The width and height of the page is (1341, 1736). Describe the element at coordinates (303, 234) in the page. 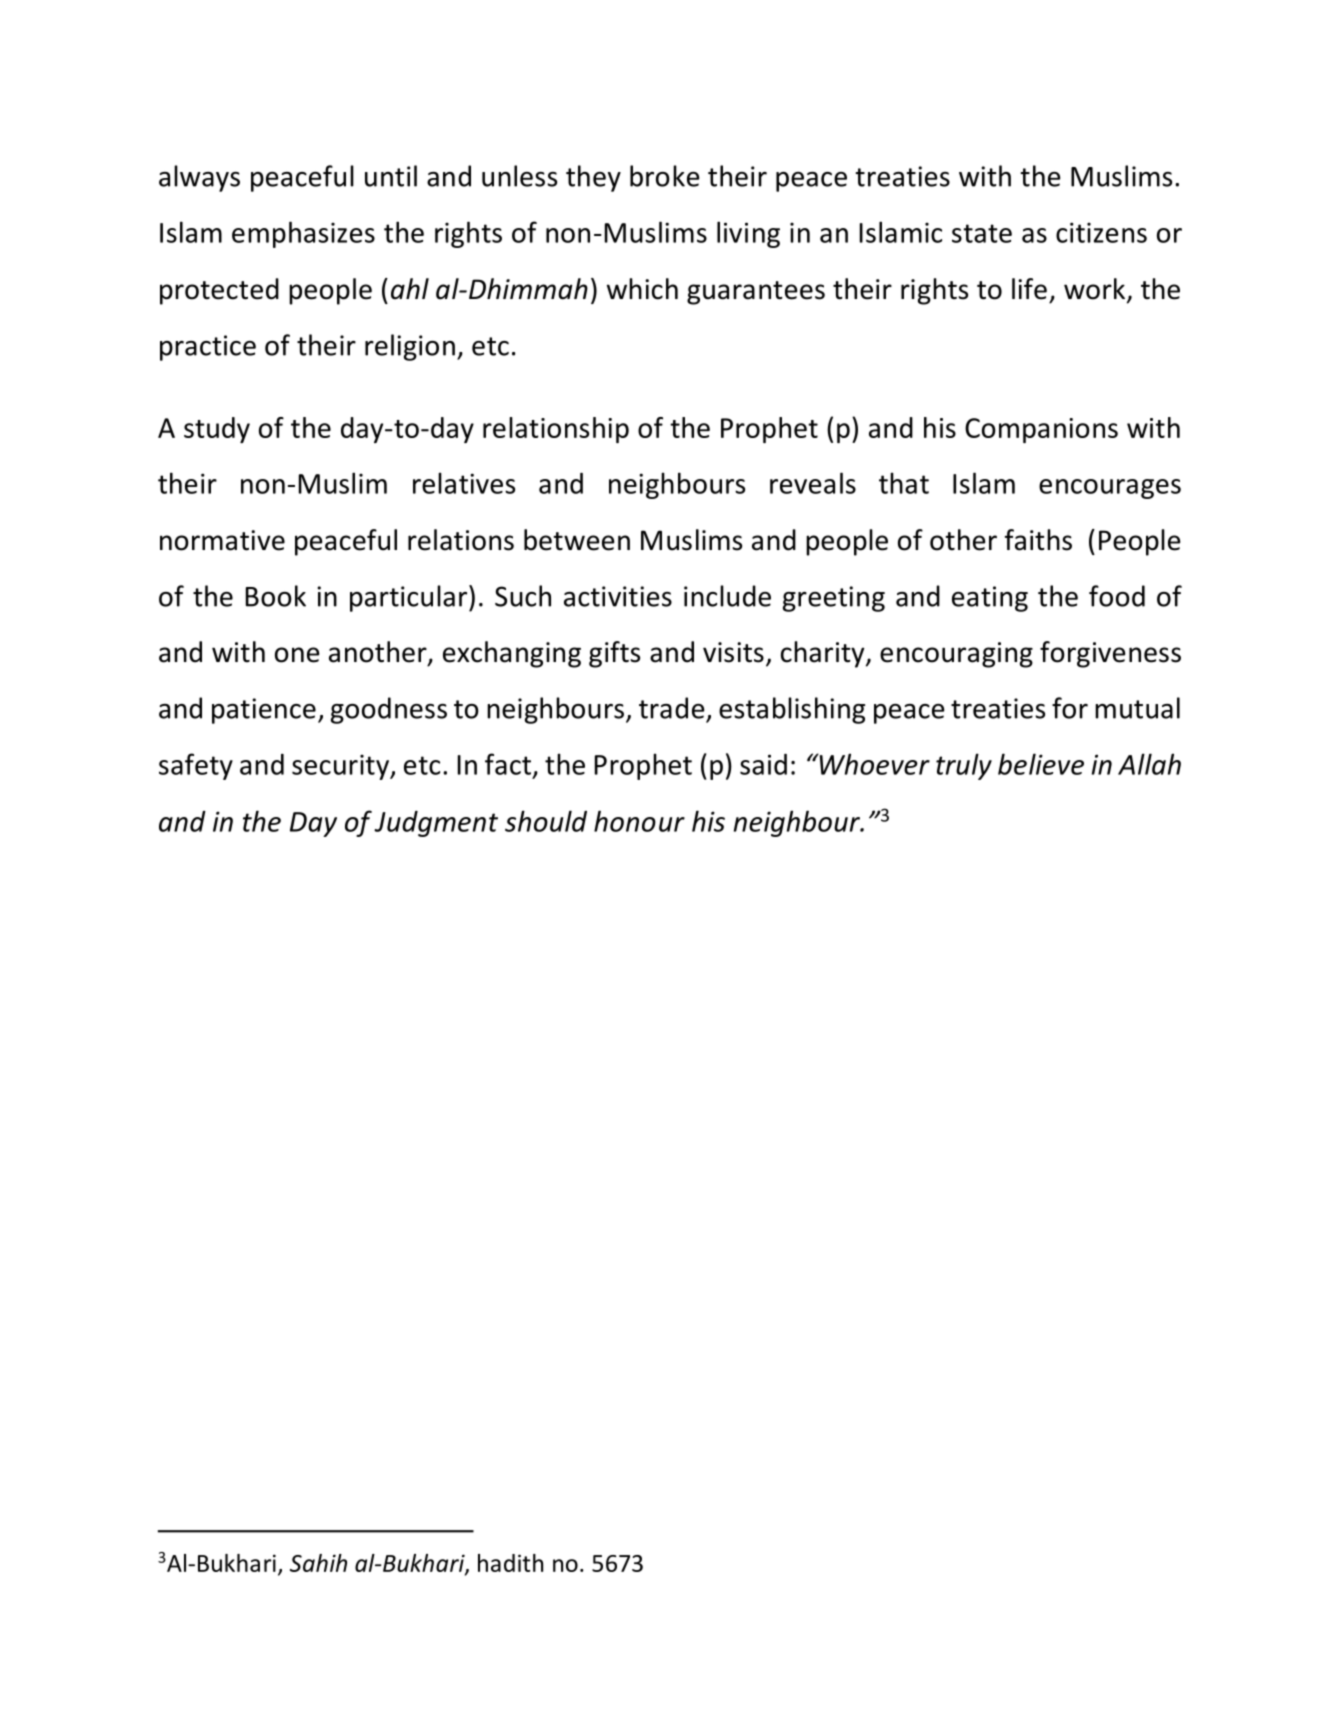

I see `emphasizes` at that location.
